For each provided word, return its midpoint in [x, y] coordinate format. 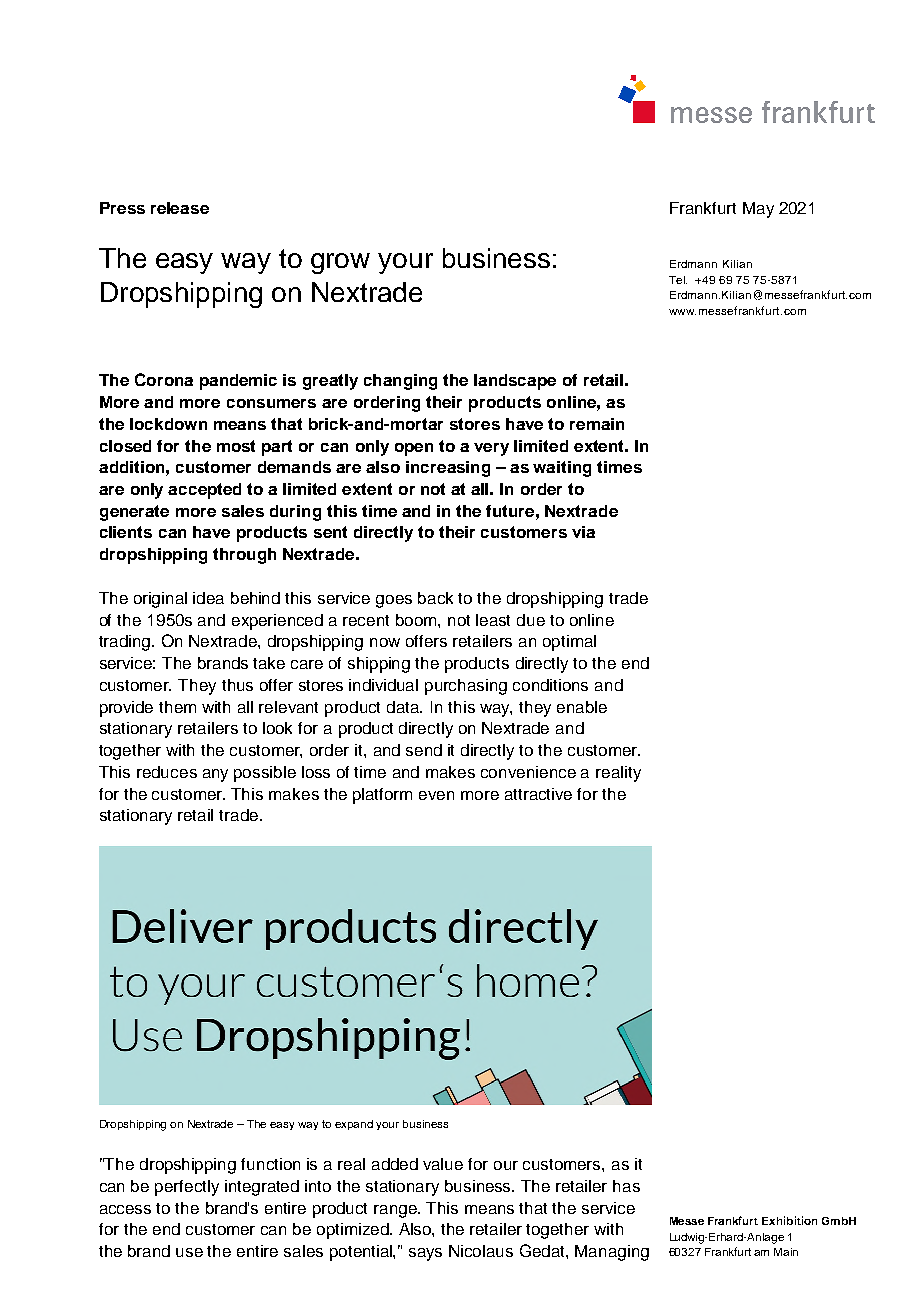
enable [582, 707]
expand [354, 1125]
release [180, 208]
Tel [678, 280]
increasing [448, 469]
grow [340, 263]
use [189, 1252]
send [424, 750]
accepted [204, 491]
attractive [538, 794]
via [583, 532]
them [177, 707]
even [436, 795]
